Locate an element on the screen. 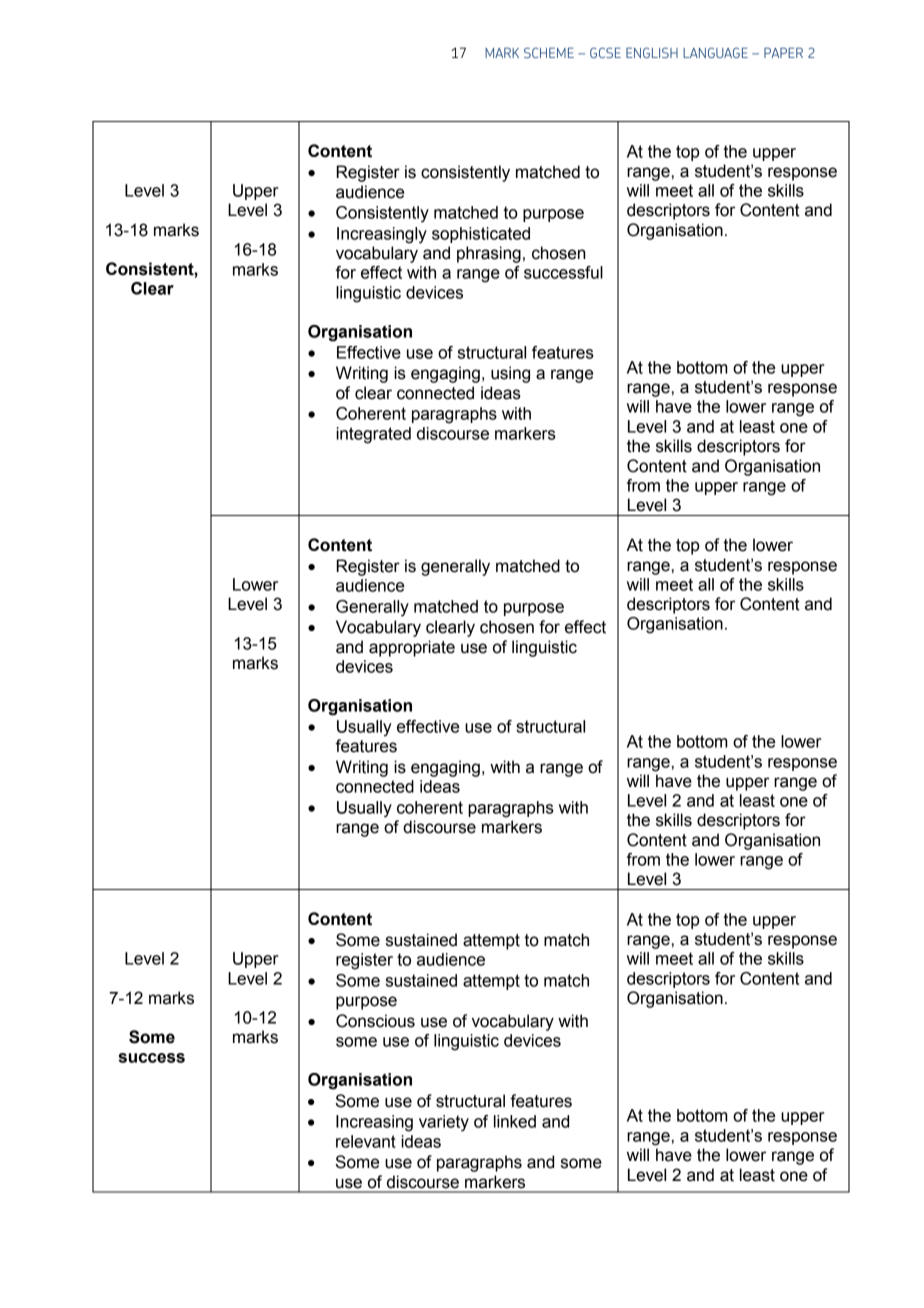 The height and width of the screenshot is (1308, 924). relevant is located at coordinates (366, 1141).
